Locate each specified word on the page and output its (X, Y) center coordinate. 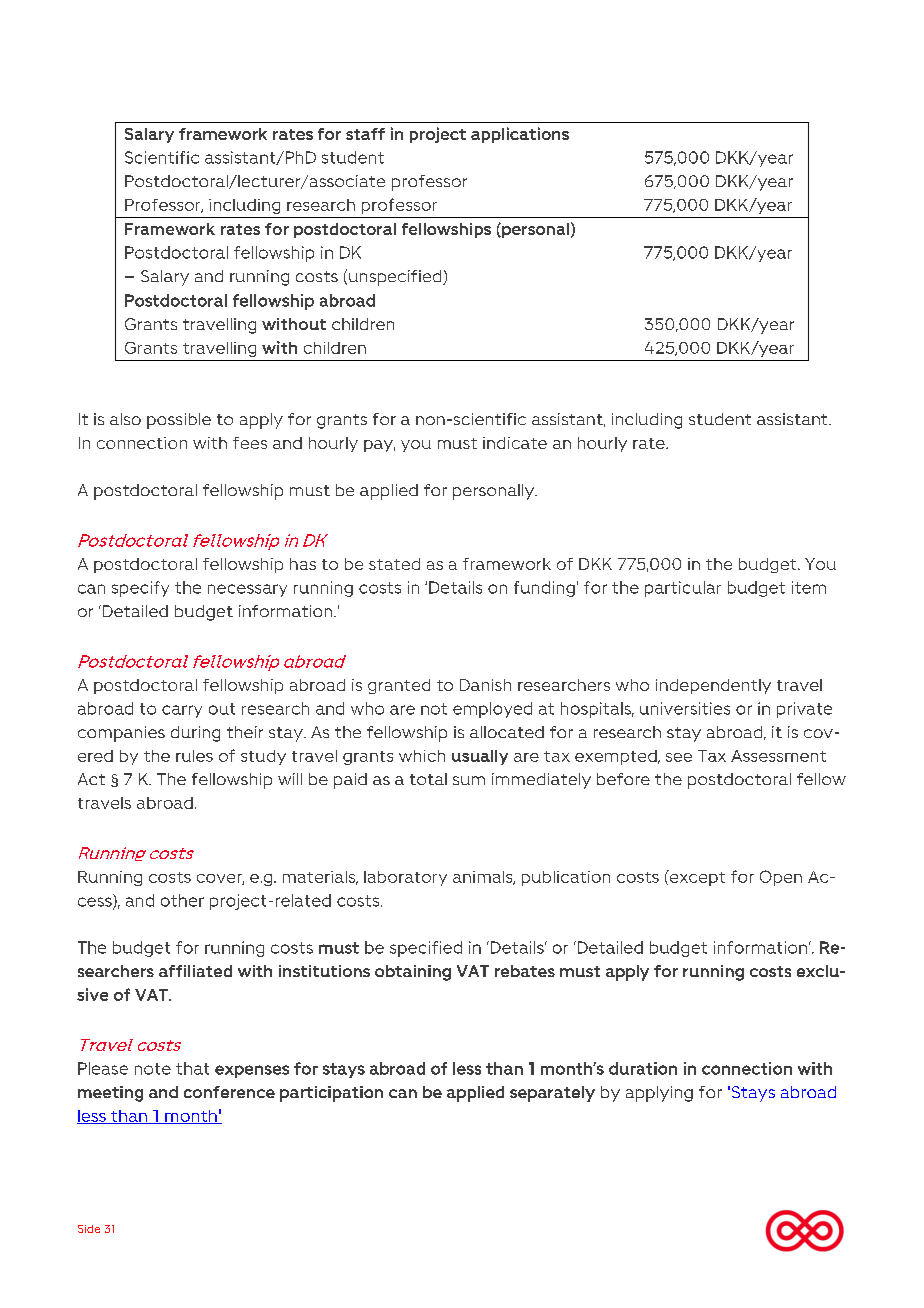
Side (89, 1229)
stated (394, 564)
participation (331, 1094)
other (182, 900)
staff (365, 134)
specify (140, 589)
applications (520, 135)
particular (683, 589)
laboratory (405, 878)
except (696, 878)
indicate (515, 443)
